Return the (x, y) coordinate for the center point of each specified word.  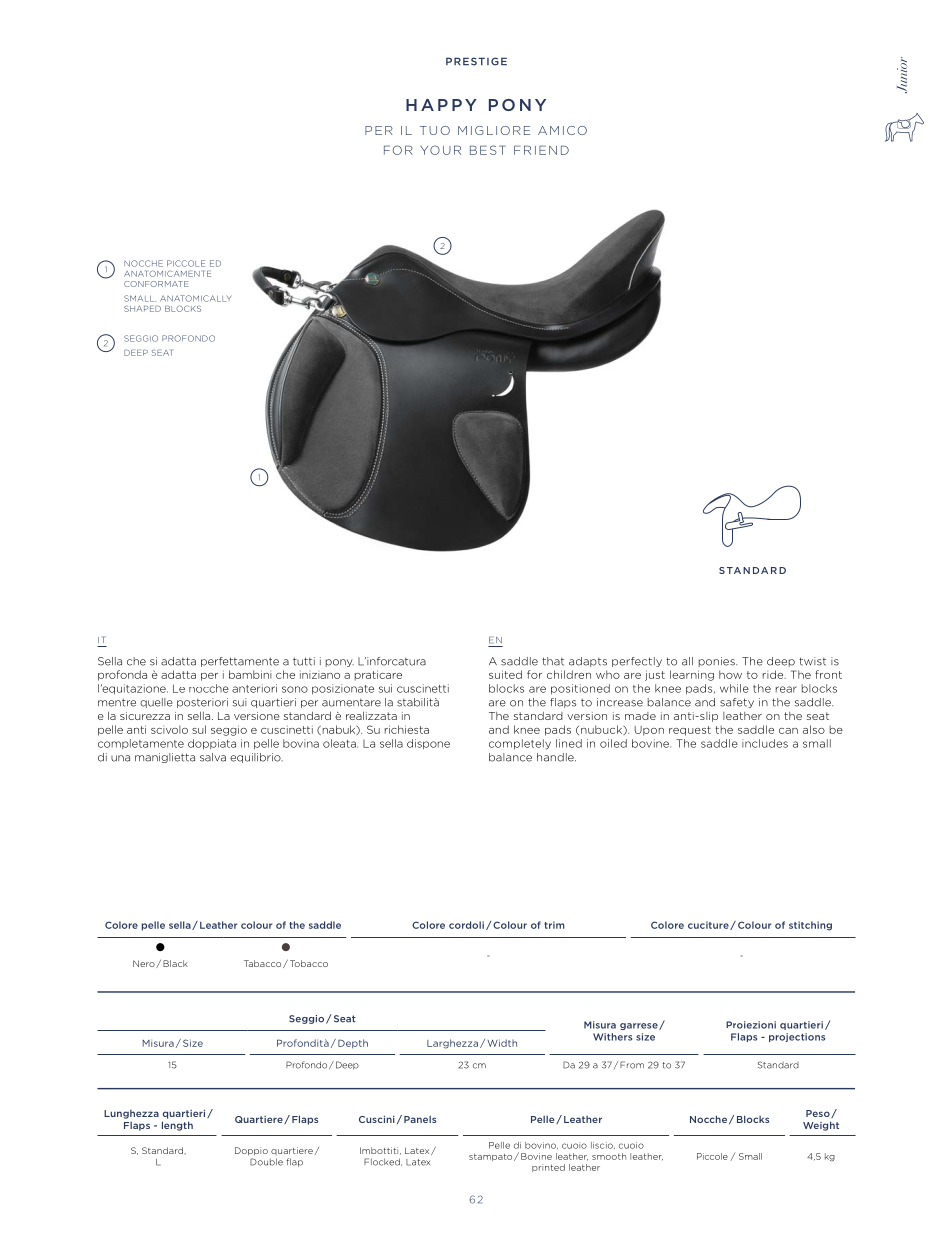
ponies (718, 662)
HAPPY (441, 105)
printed (548, 1168)
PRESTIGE (476, 61)
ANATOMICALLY (196, 298)
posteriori (202, 703)
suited (505, 674)
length (177, 1126)
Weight (821, 1126)
